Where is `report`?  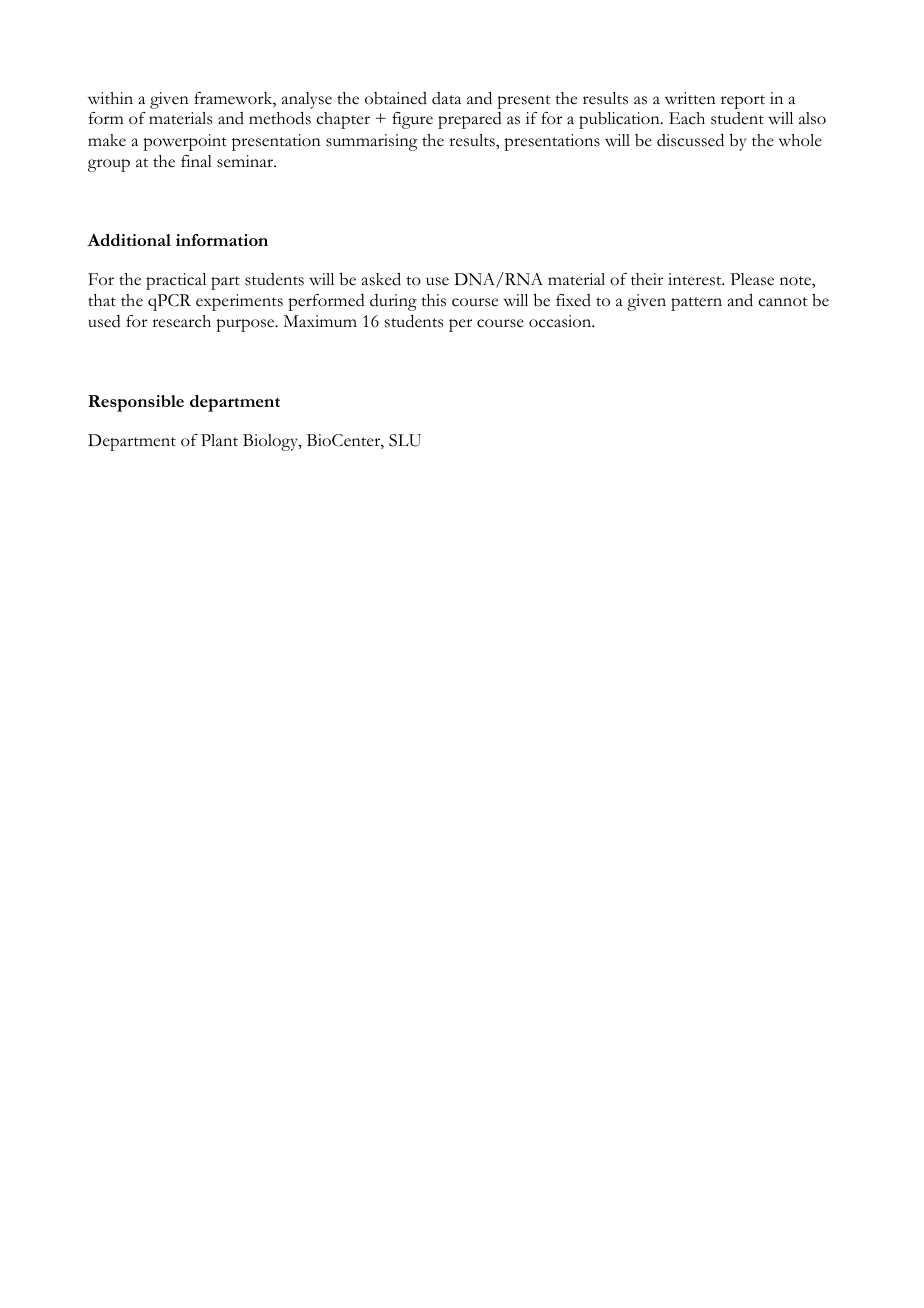
report is located at coordinates (743, 102).
